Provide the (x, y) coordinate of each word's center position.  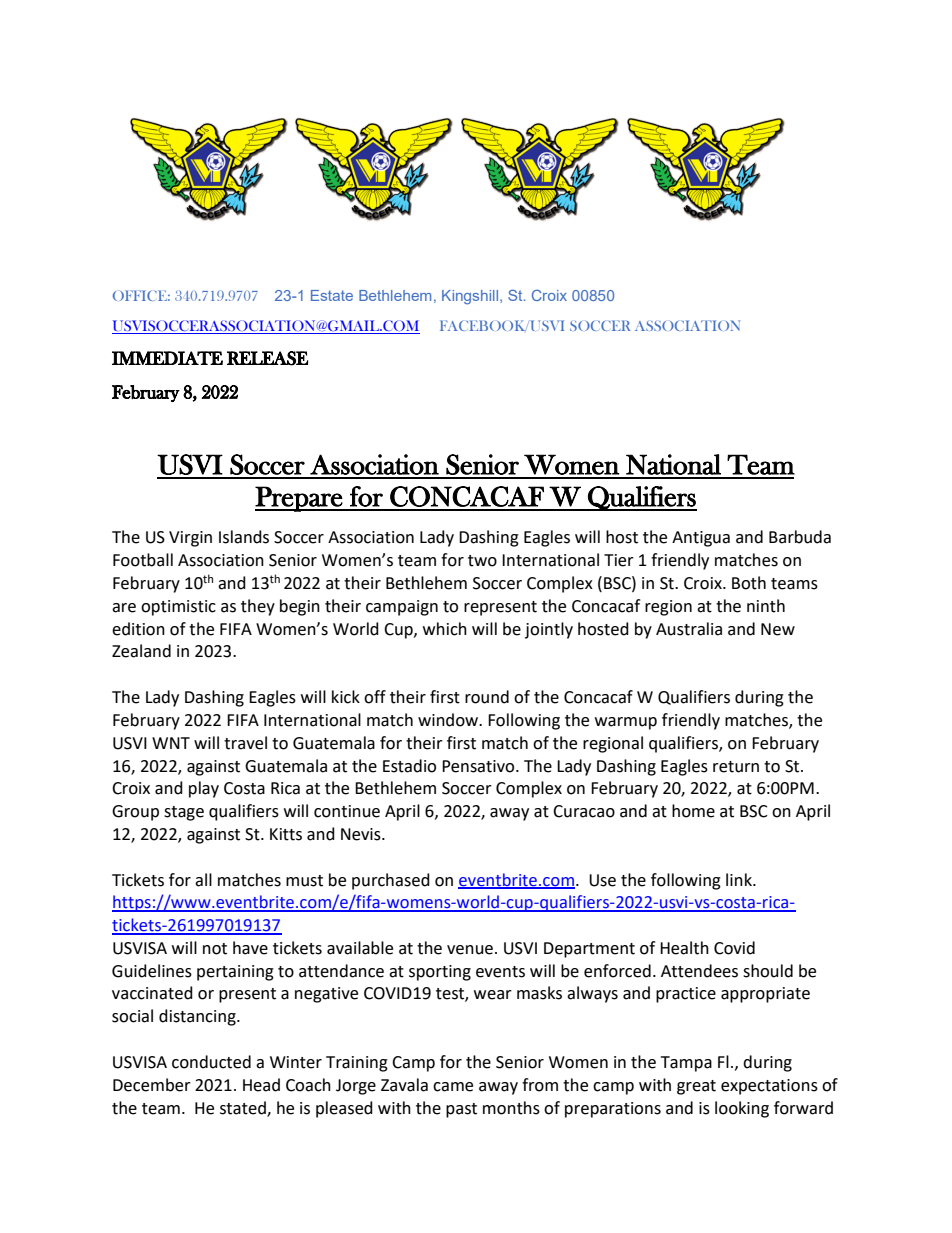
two (482, 561)
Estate (332, 295)
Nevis (362, 834)
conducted (211, 1062)
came (453, 1087)
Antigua (701, 539)
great (696, 1087)
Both (749, 583)
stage (184, 813)
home (693, 811)
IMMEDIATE (167, 358)
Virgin (190, 539)
